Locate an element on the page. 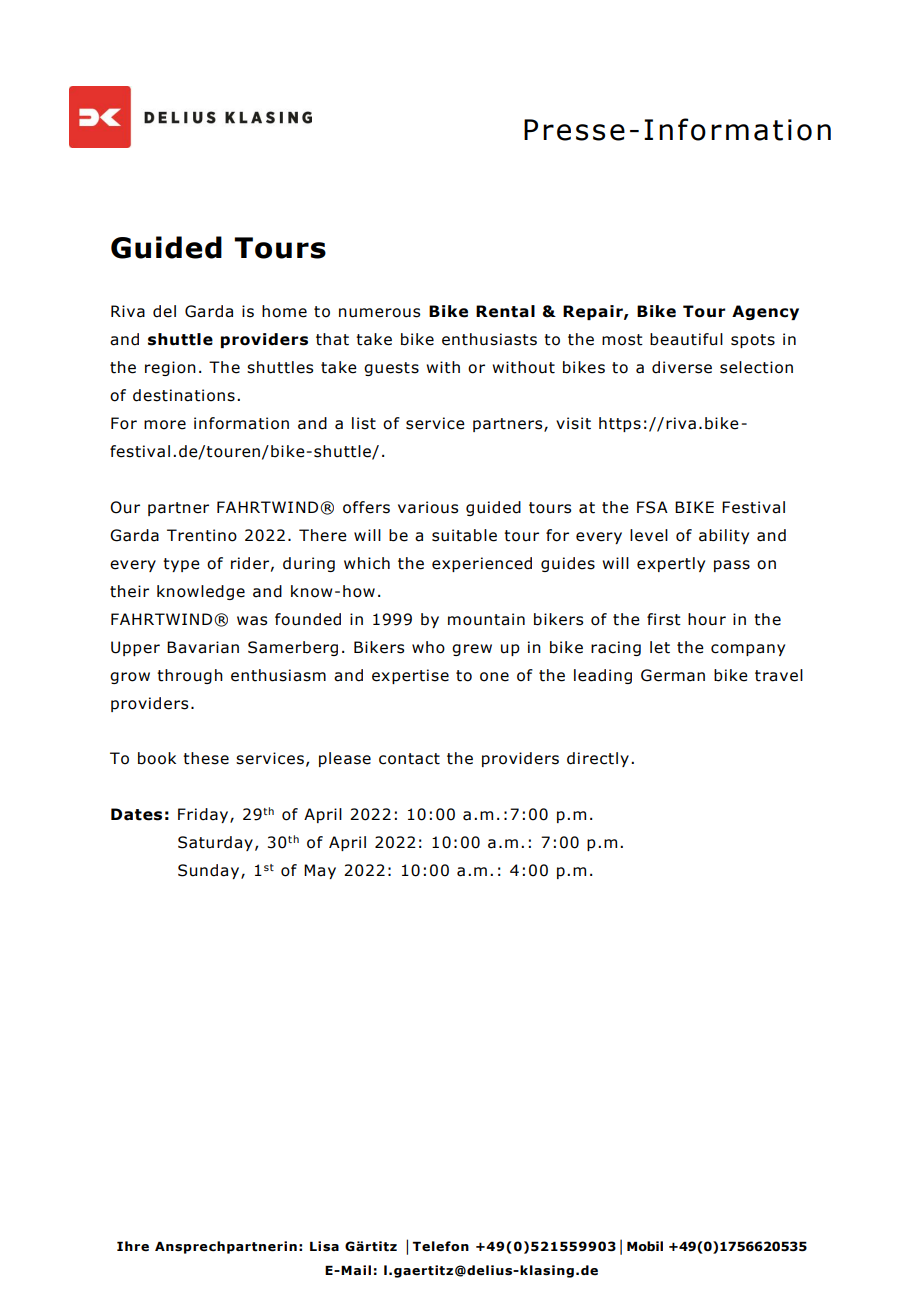 Image resolution: width=924 pixels, height=1308 pixels. directly is located at coordinates (598, 759).
